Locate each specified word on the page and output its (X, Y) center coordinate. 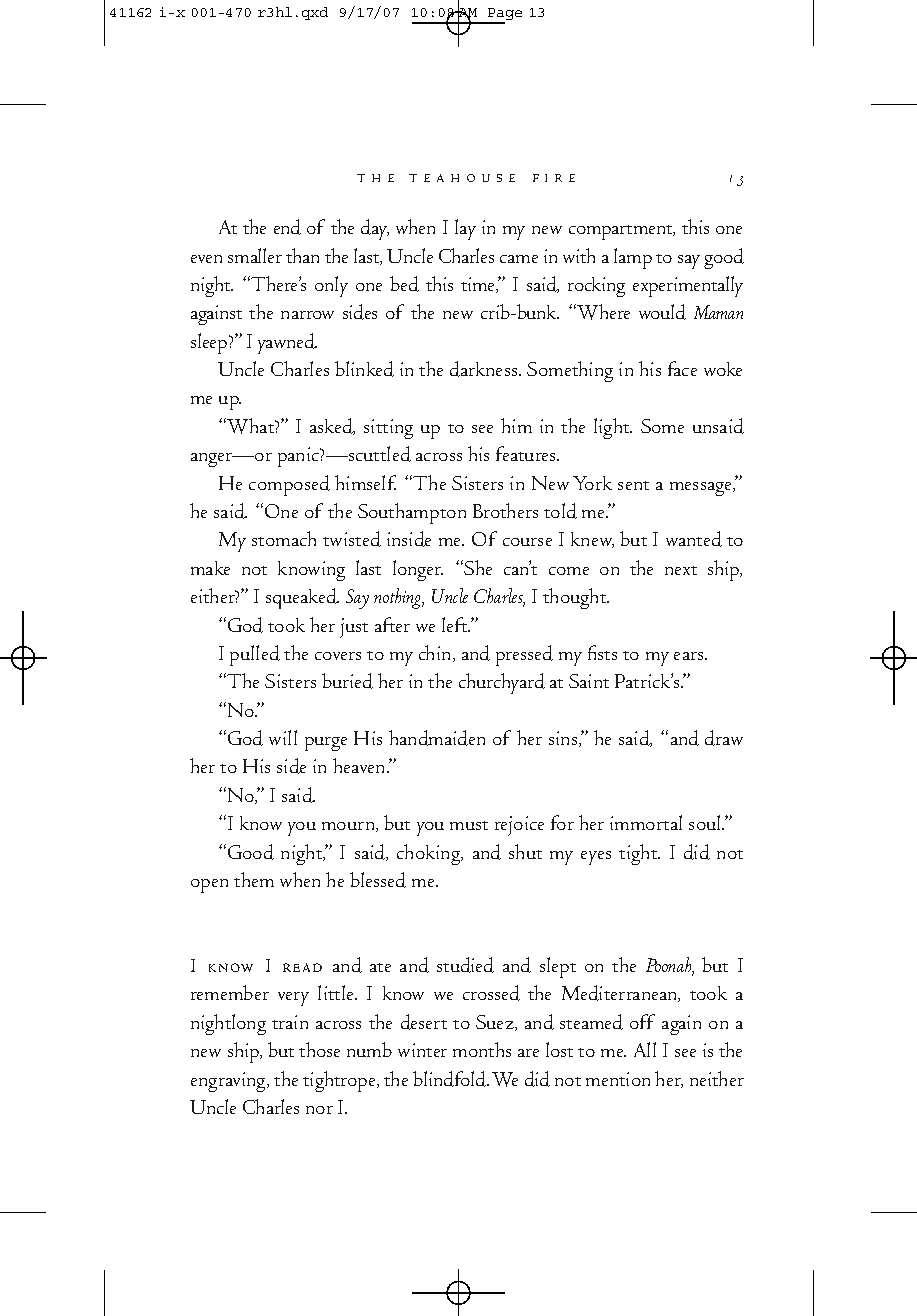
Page (504, 15)
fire (554, 178)
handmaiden (437, 738)
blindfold (451, 1079)
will (283, 737)
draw (724, 738)
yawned (287, 343)
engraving (229, 1082)
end (287, 227)
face (682, 368)
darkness (485, 369)
